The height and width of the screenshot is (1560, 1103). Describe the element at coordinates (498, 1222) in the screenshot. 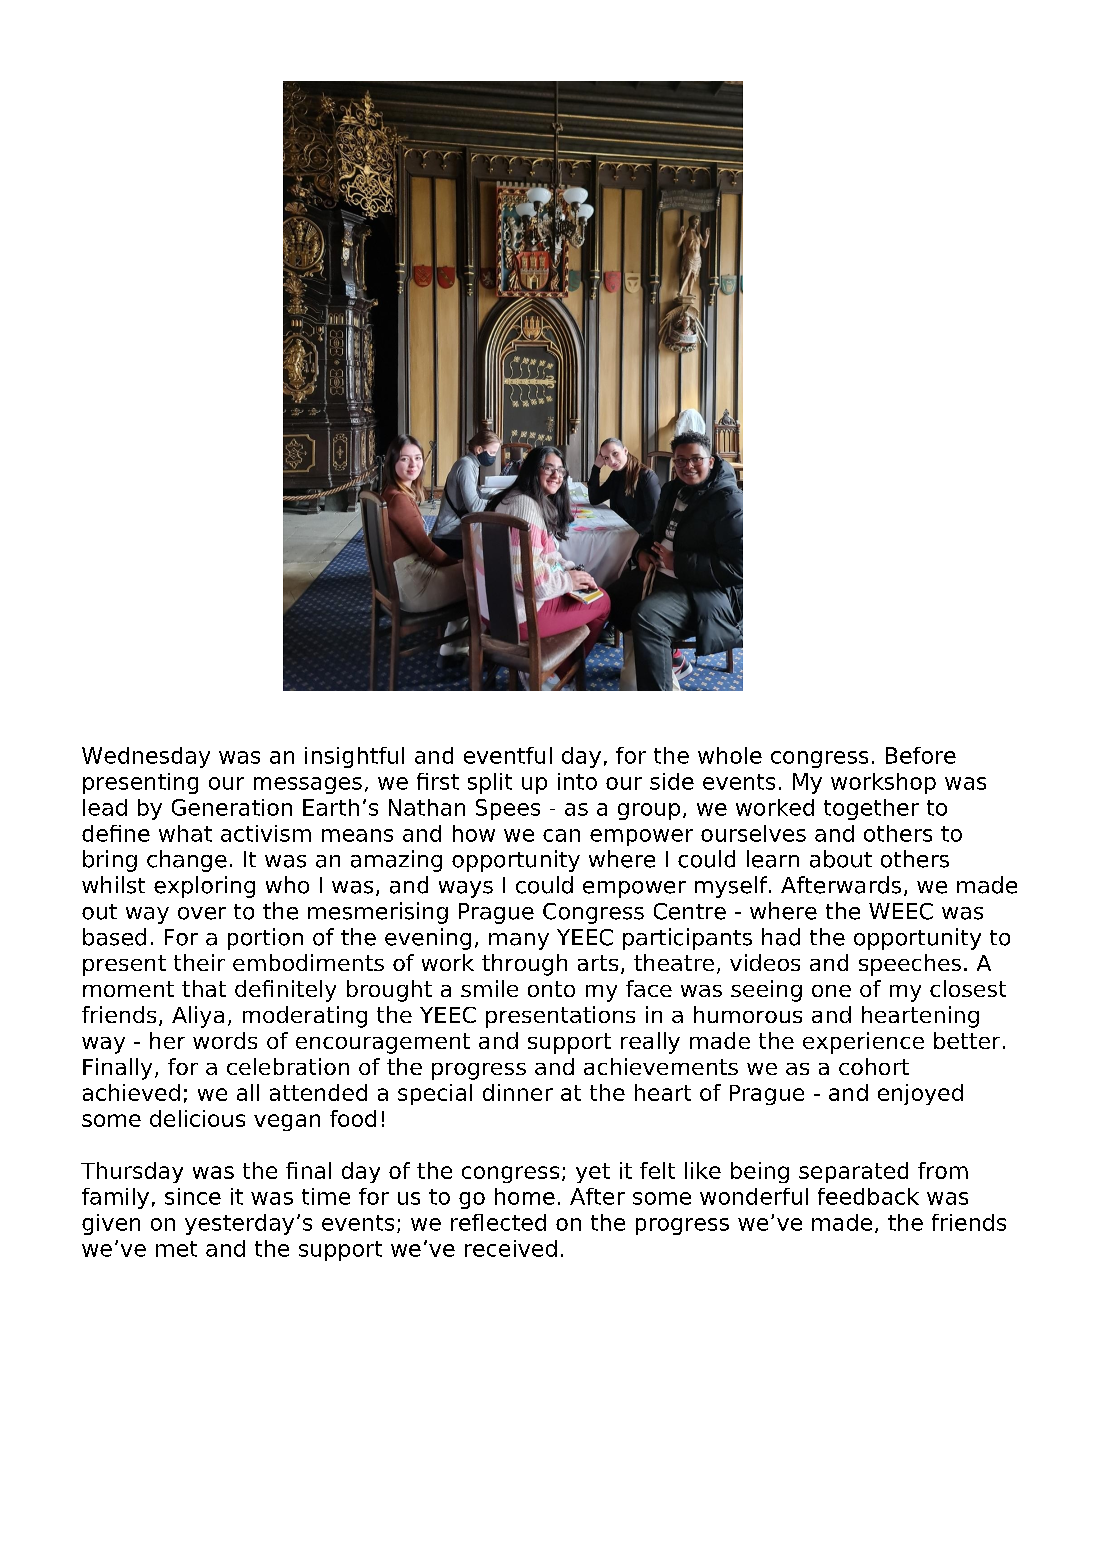

I see `reflected` at that location.
